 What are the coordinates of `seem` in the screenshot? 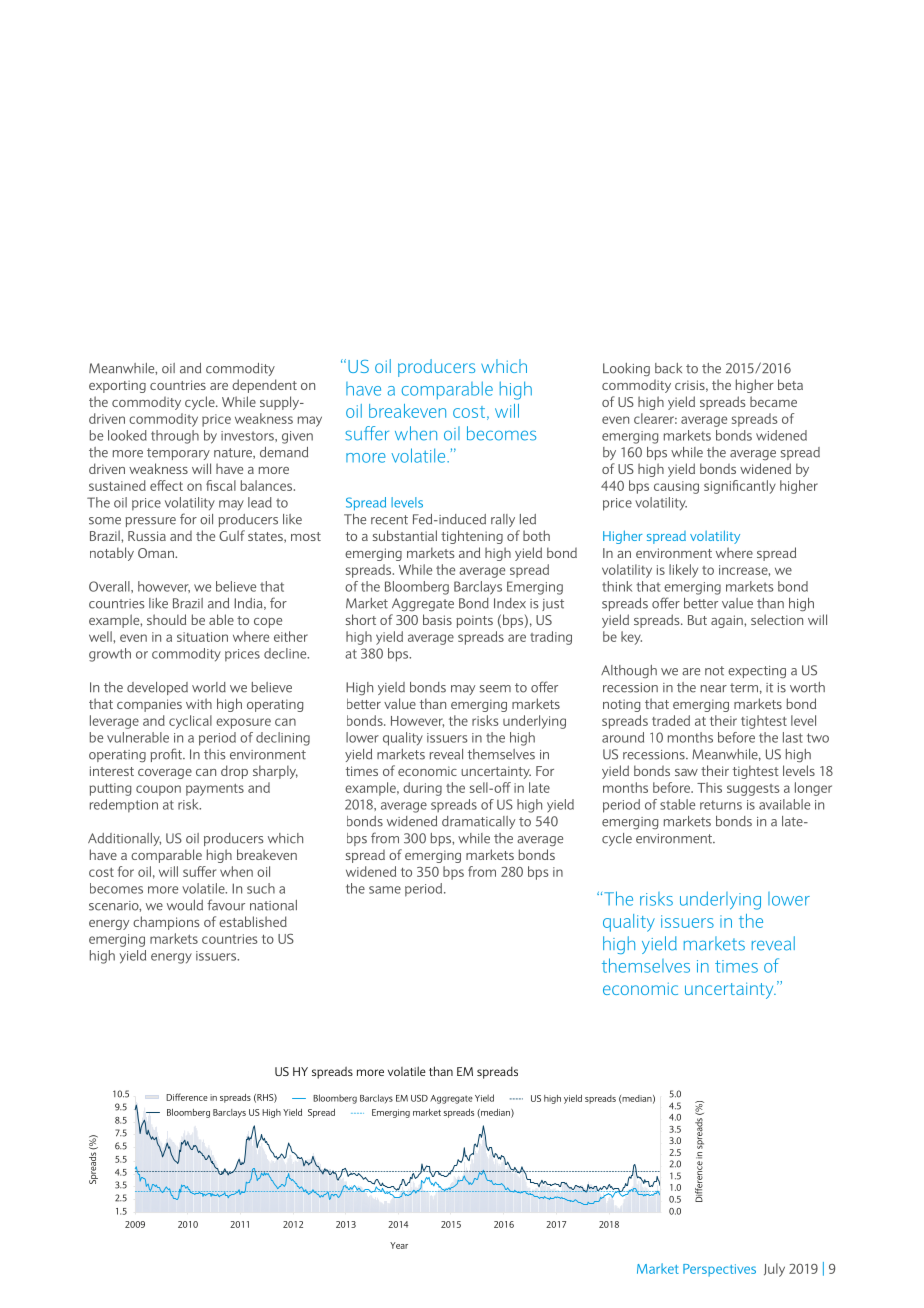 It's located at (495, 689).
